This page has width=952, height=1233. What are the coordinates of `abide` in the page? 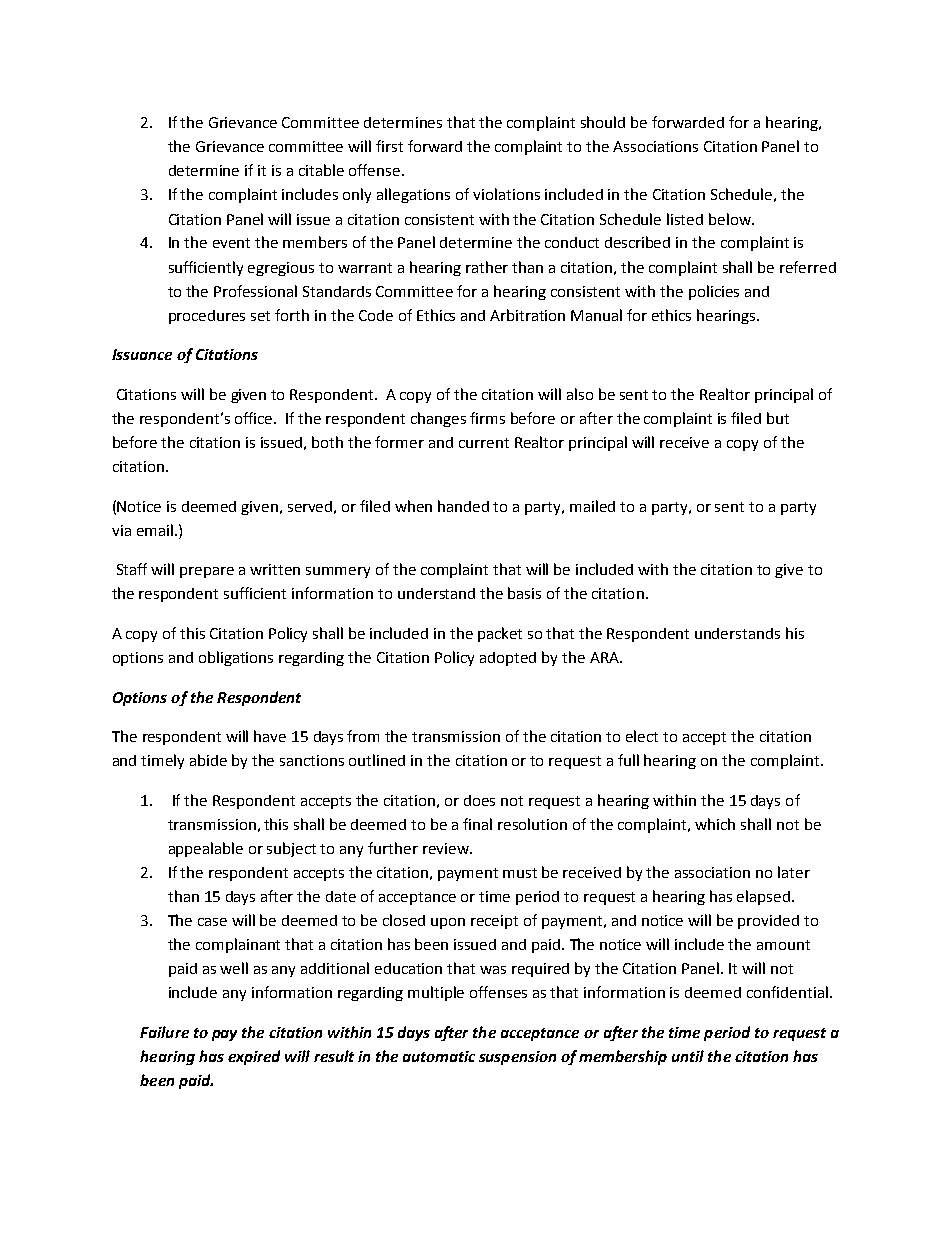 It's located at (208, 760).
